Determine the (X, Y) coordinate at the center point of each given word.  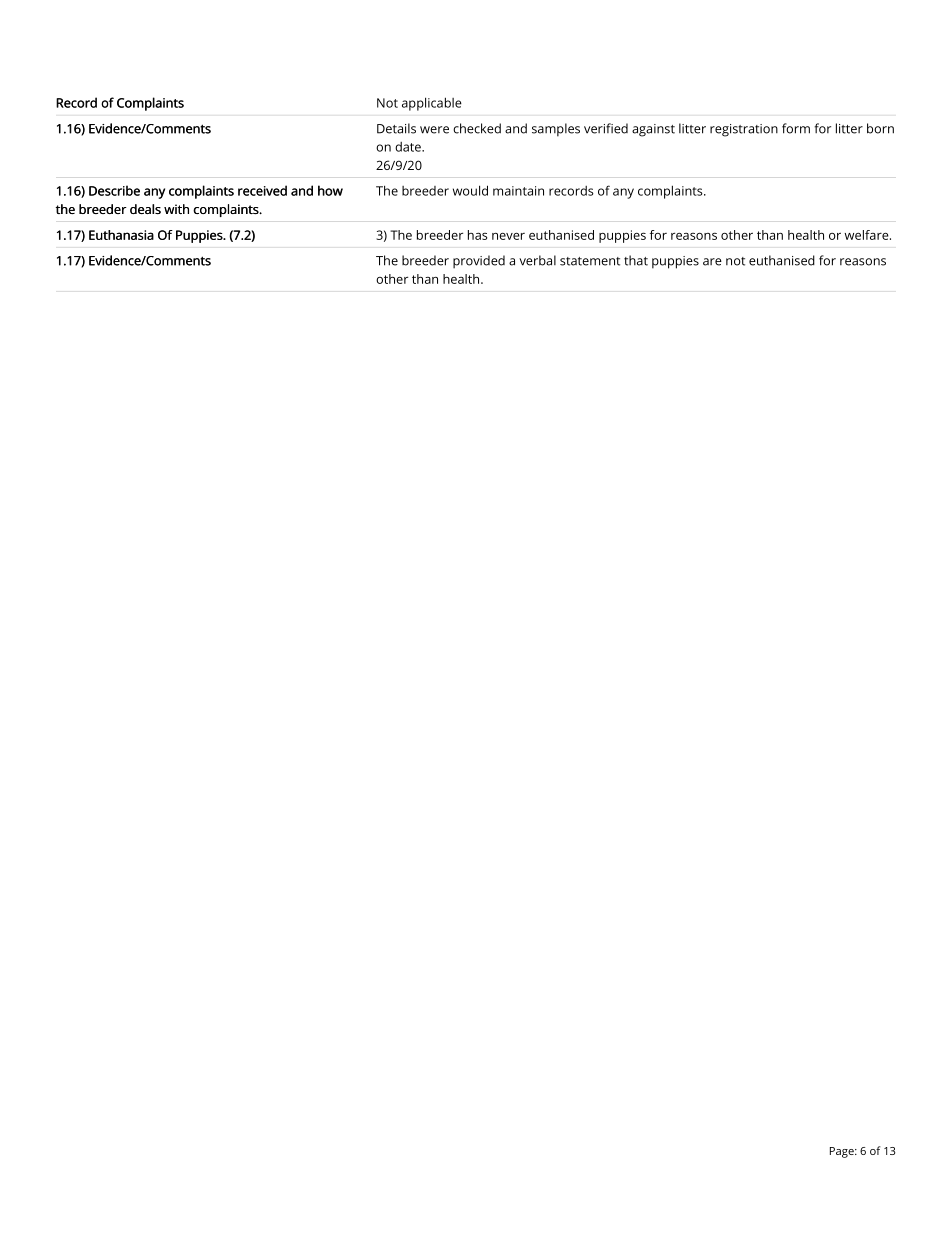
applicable (432, 104)
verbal (537, 260)
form (796, 128)
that (636, 260)
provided (479, 262)
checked (477, 128)
